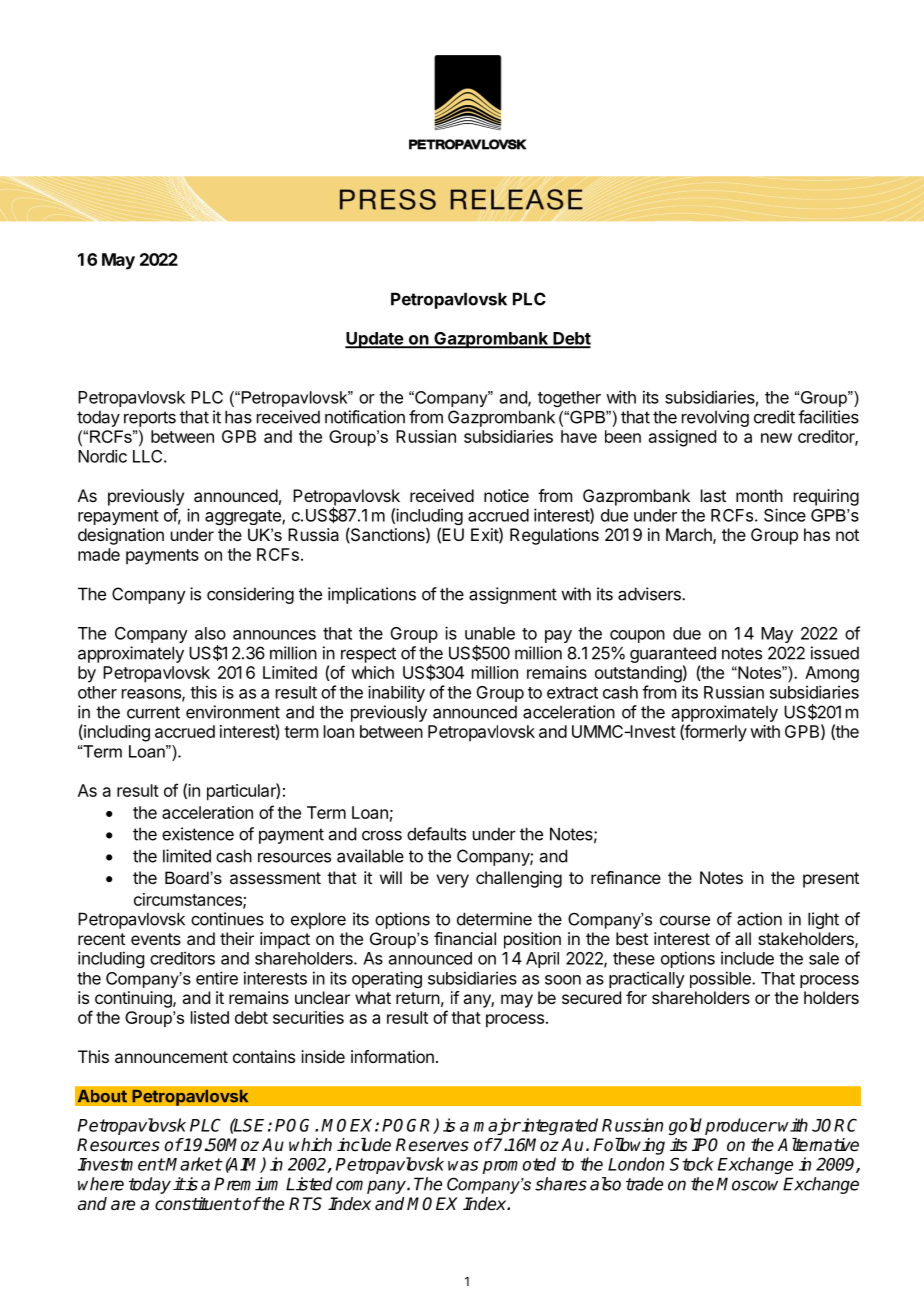 The image size is (924, 1309). Describe the element at coordinates (150, 419) in the image. I see `reports` at that location.
